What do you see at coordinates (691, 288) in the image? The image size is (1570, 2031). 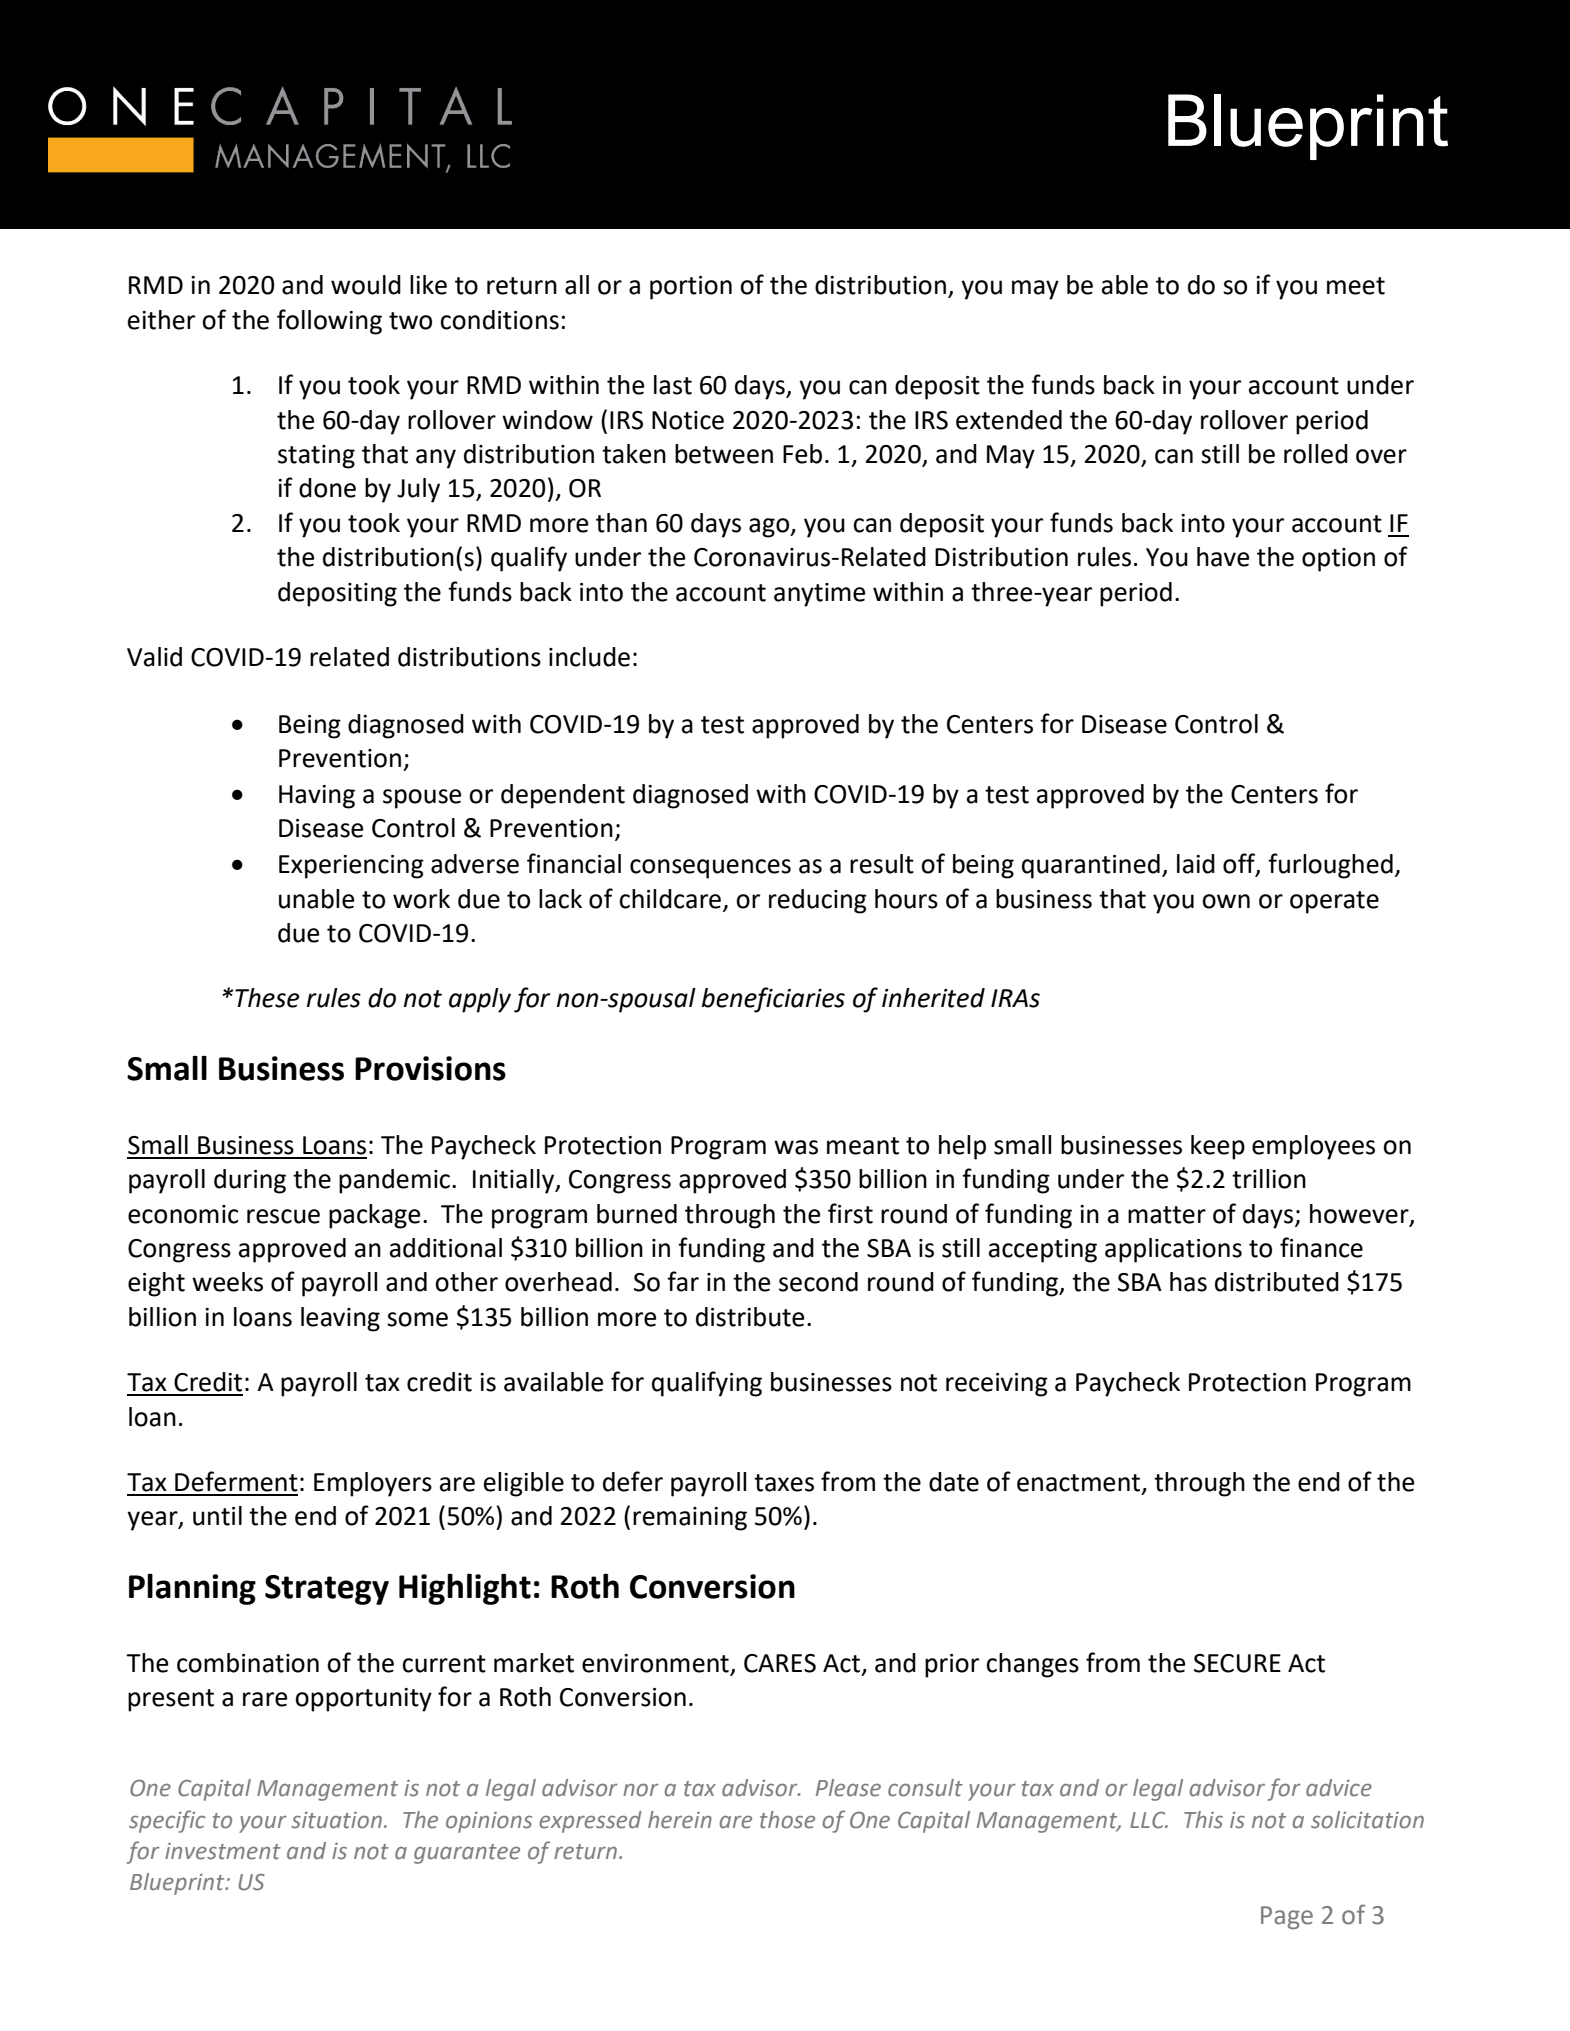 I see `portion` at bounding box center [691, 288].
